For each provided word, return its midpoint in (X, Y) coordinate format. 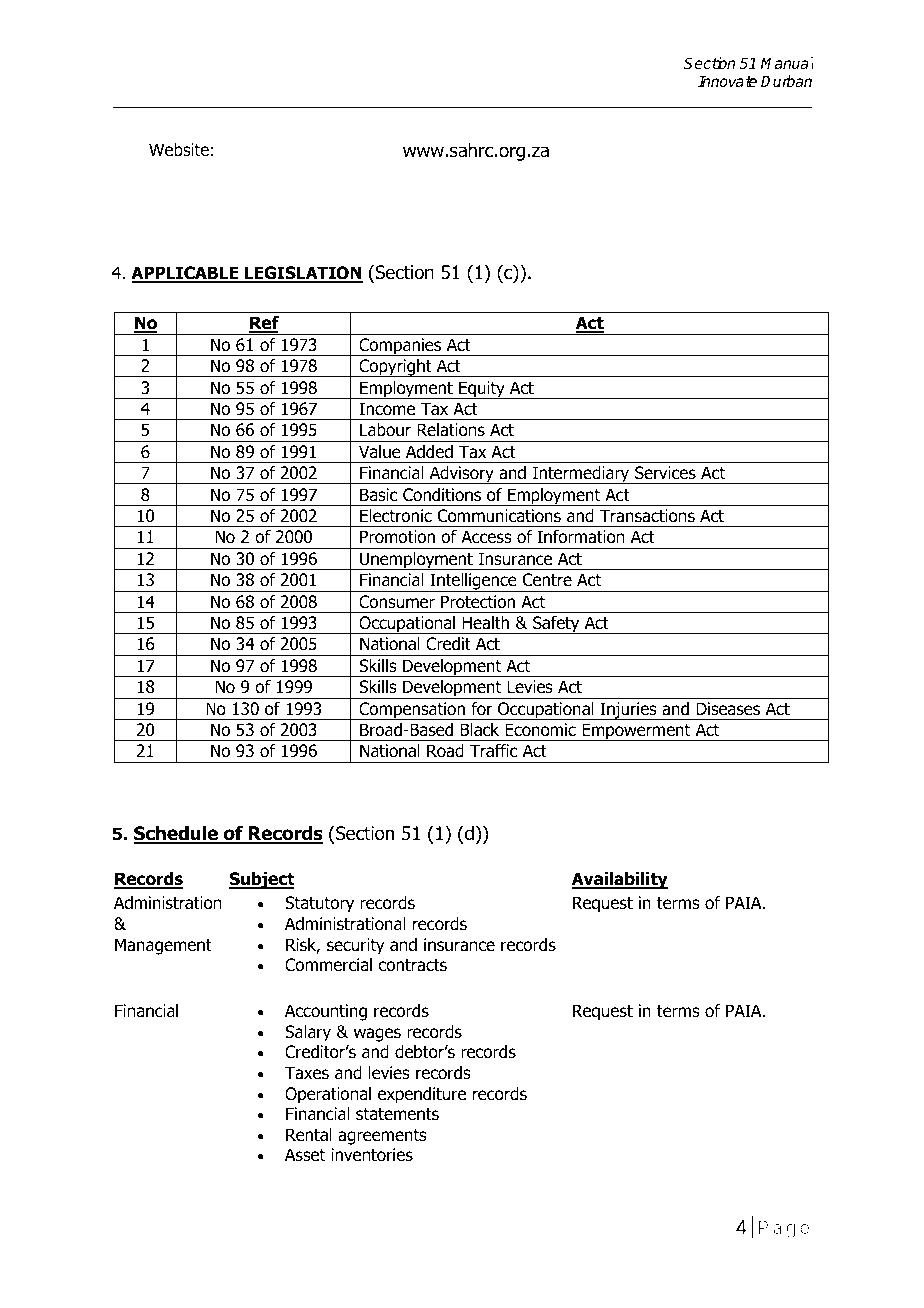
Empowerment (636, 732)
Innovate (727, 81)
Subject (262, 880)
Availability (620, 880)
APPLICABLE (186, 274)
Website (179, 150)
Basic (378, 495)
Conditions (442, 495)
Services (665, 473)
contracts (412, 965)
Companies (400, 347)
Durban (786, 81)
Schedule (177, 834)
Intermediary (581, 475)
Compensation (412, 711)
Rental (309, 1135)
